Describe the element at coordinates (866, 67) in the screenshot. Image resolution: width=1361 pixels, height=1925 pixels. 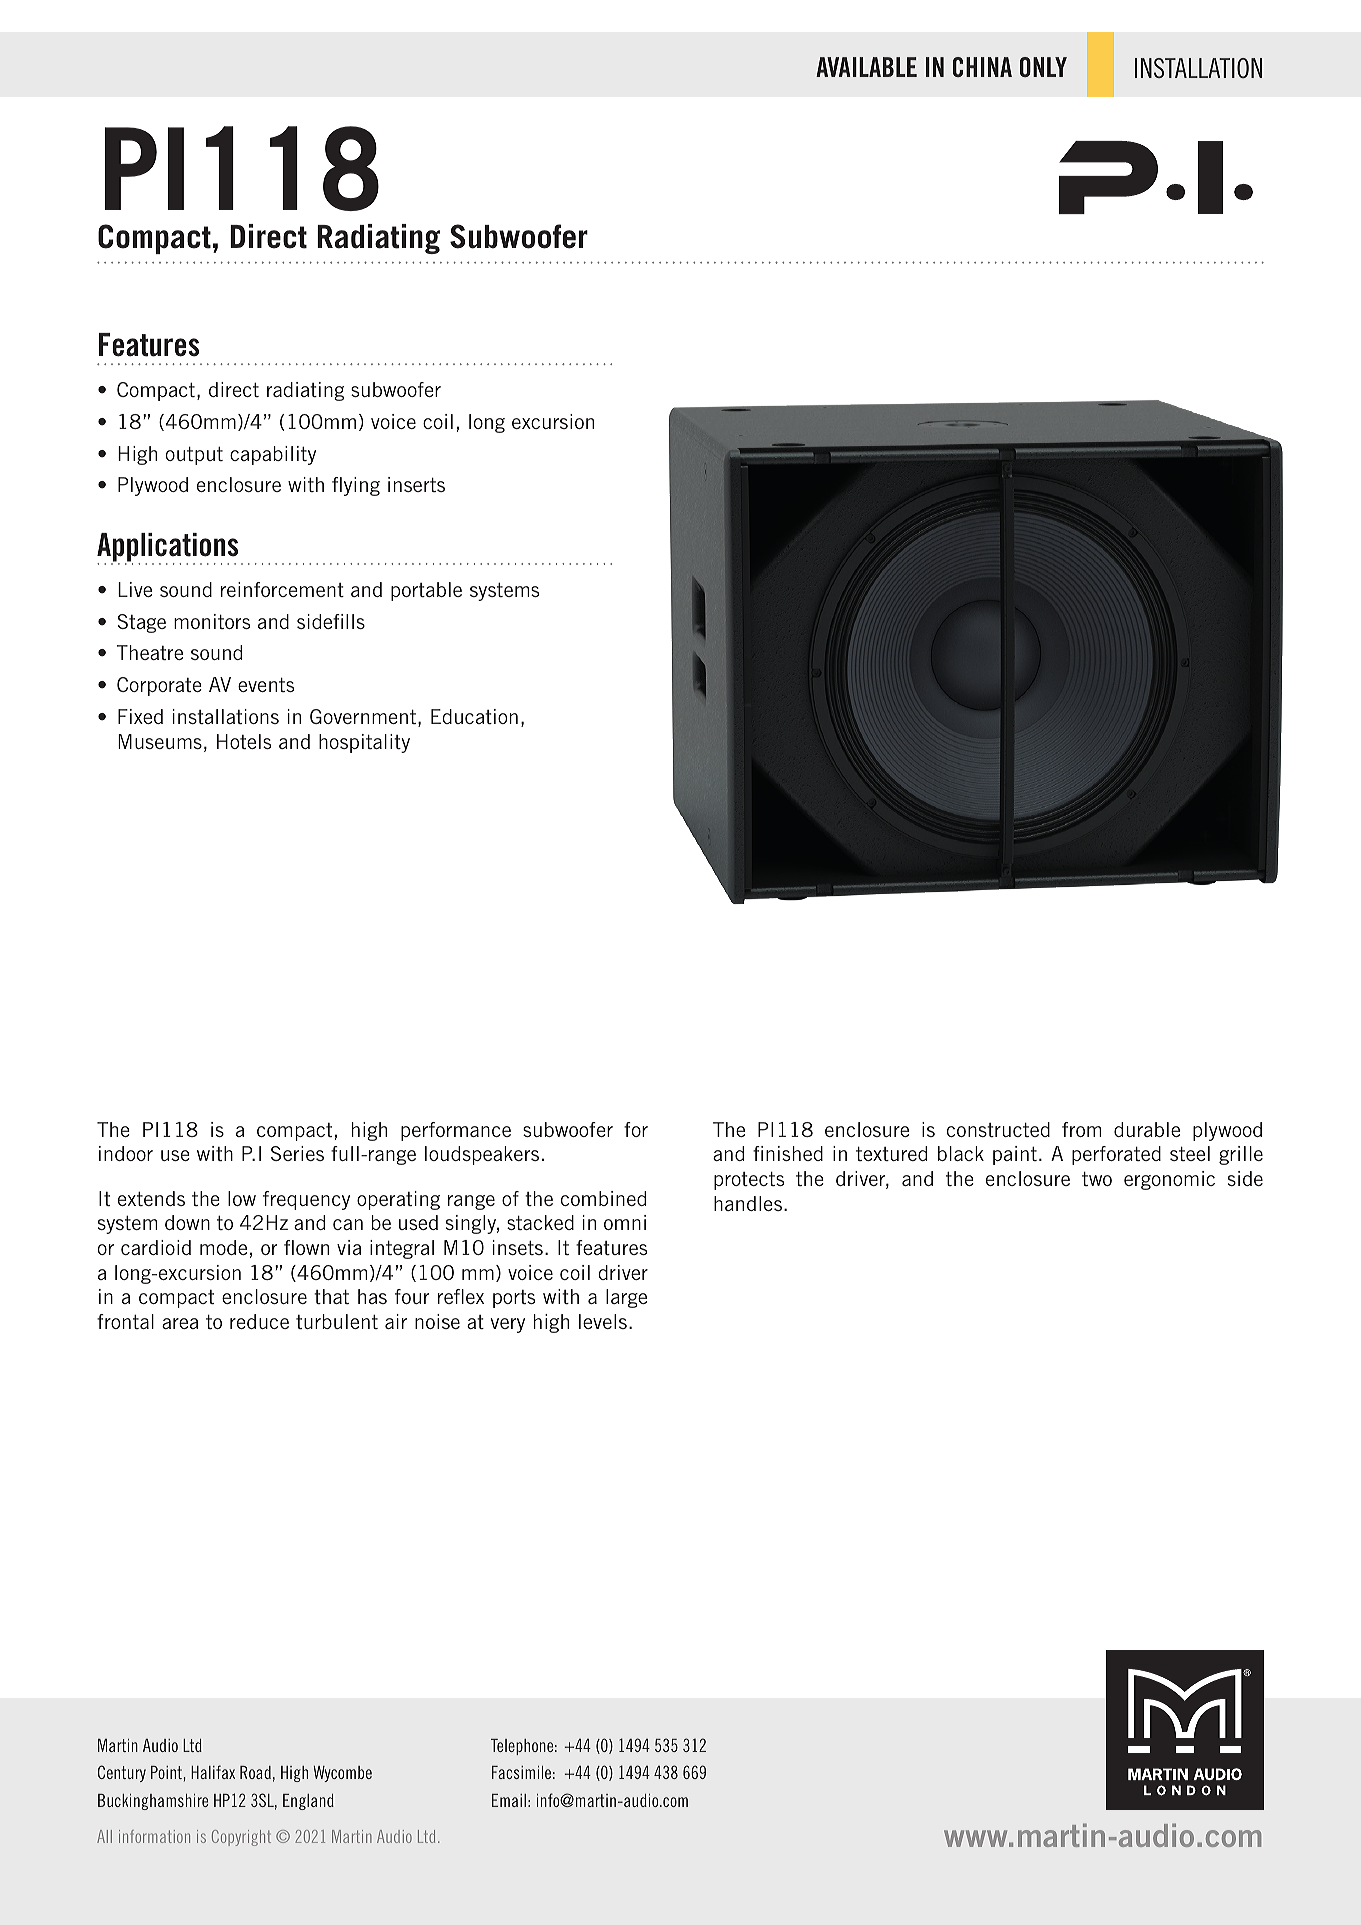
I see `AVAILABLE` at that location.
